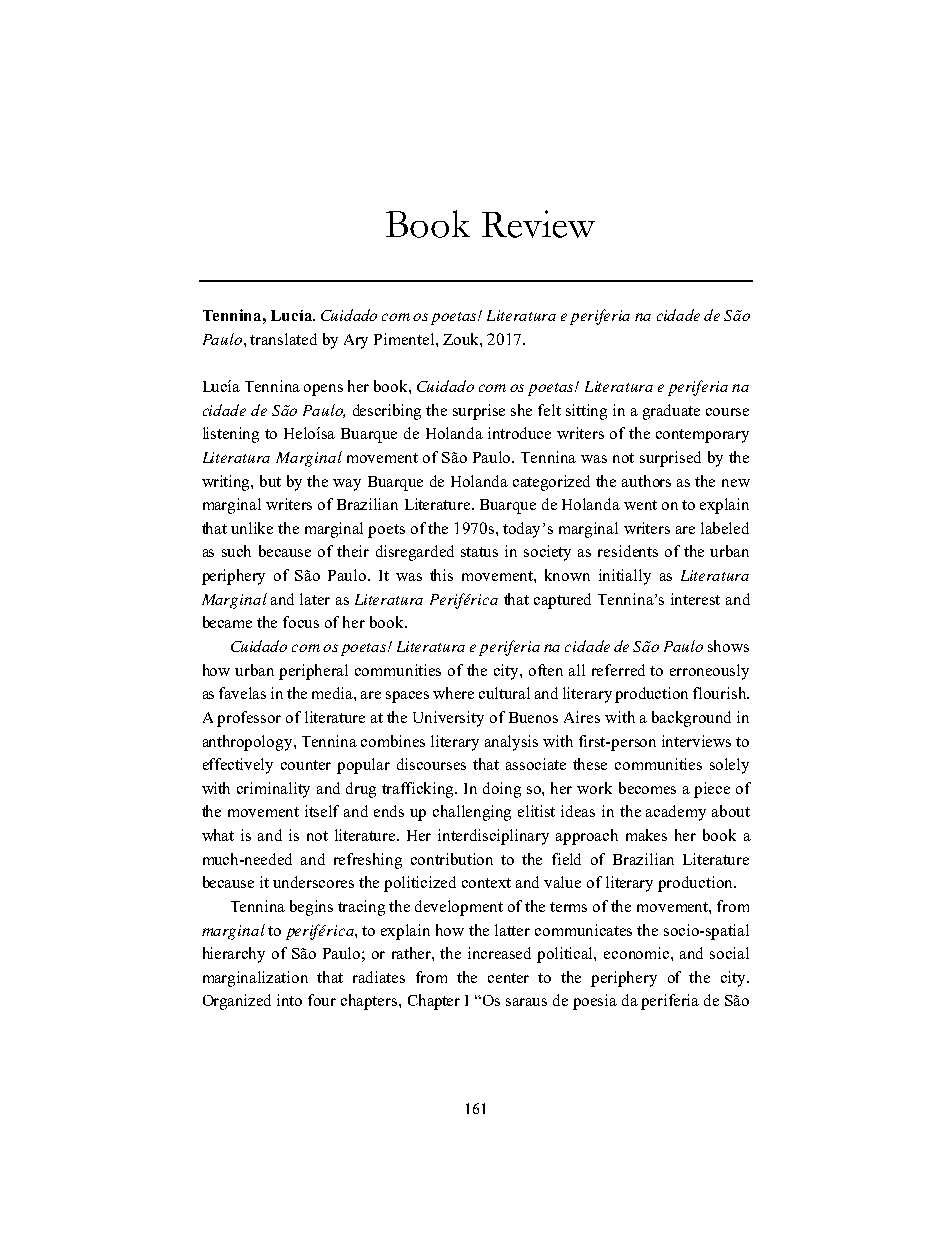 Image resolution: width=952 pixels, height=1233 pixels. Describe the element at coordinates (441, 575) in the screenshot. I see `this` at that location.
